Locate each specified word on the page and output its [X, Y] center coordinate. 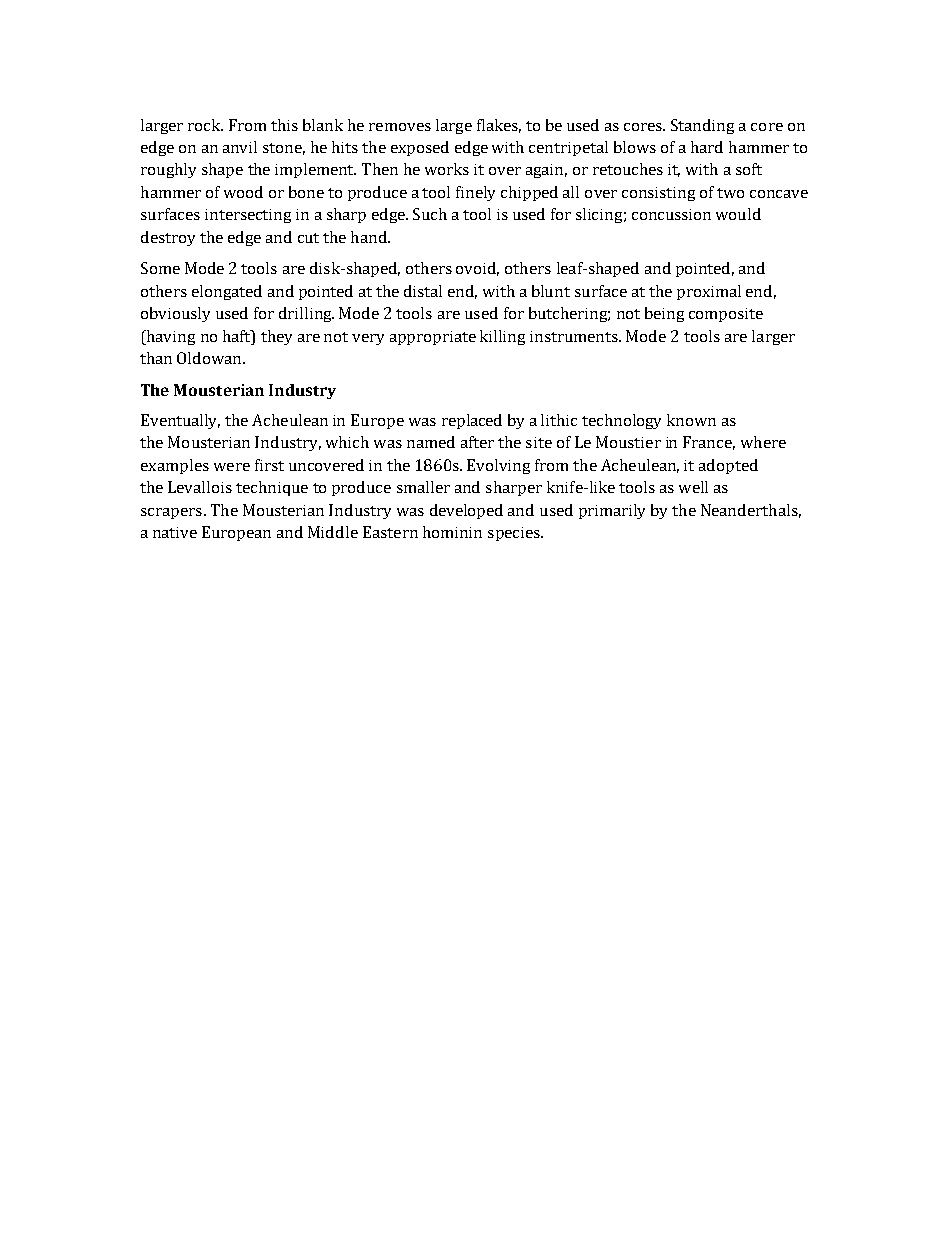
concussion [671, 214]
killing [502, 337]
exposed [420, 148]
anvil [240, 147]
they [276, 337]
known [691, 420]
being [664, 314]
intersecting [248, 216]
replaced [472, 421]
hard [707, 147]
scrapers [171, 513]
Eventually [180, 421]
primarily [612, 511]
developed [466, 511]
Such [430, 214]
